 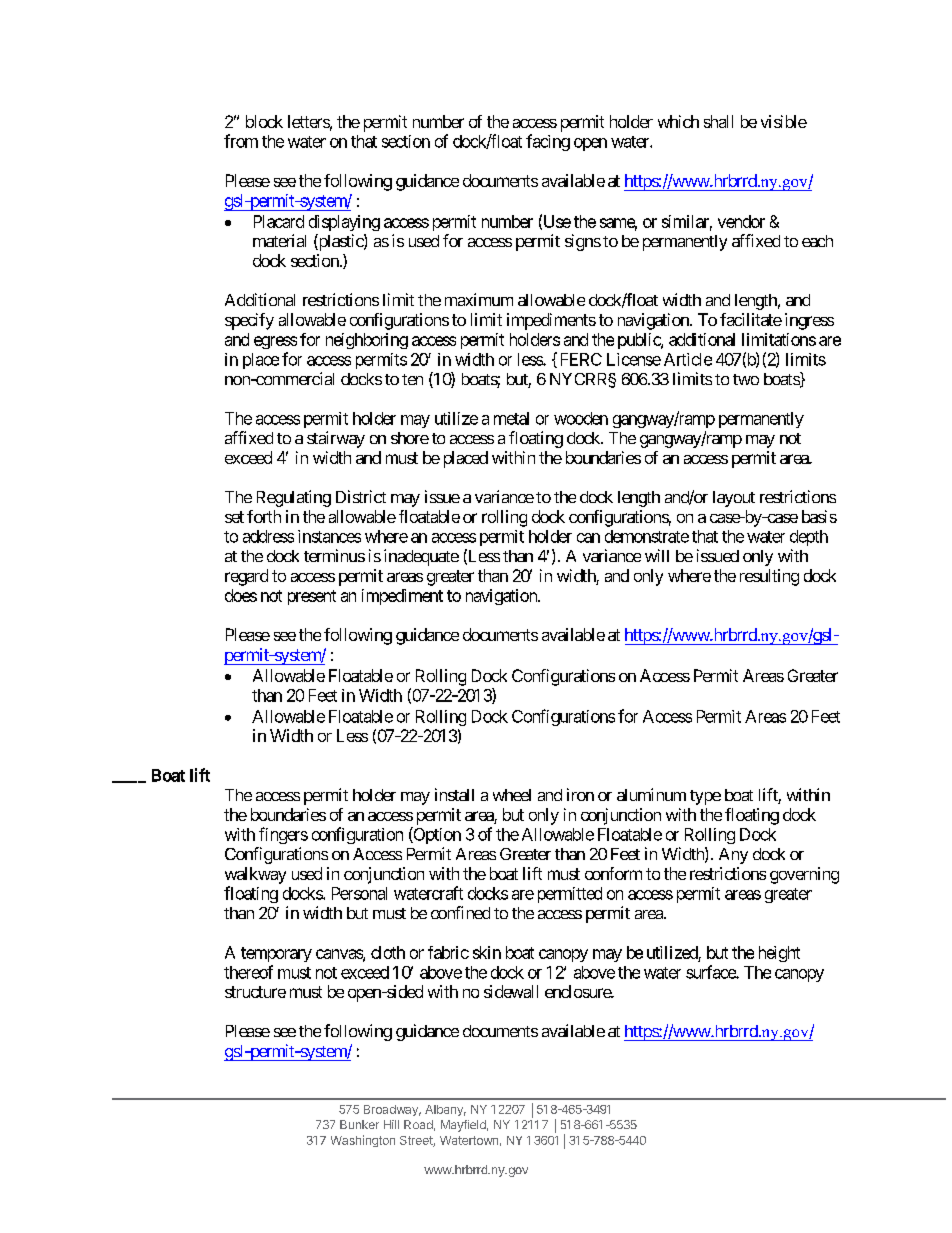 What do you see at coordinates (769, 577) in the screenshot?
I see `resulting` at bounding box center [769, 577].
